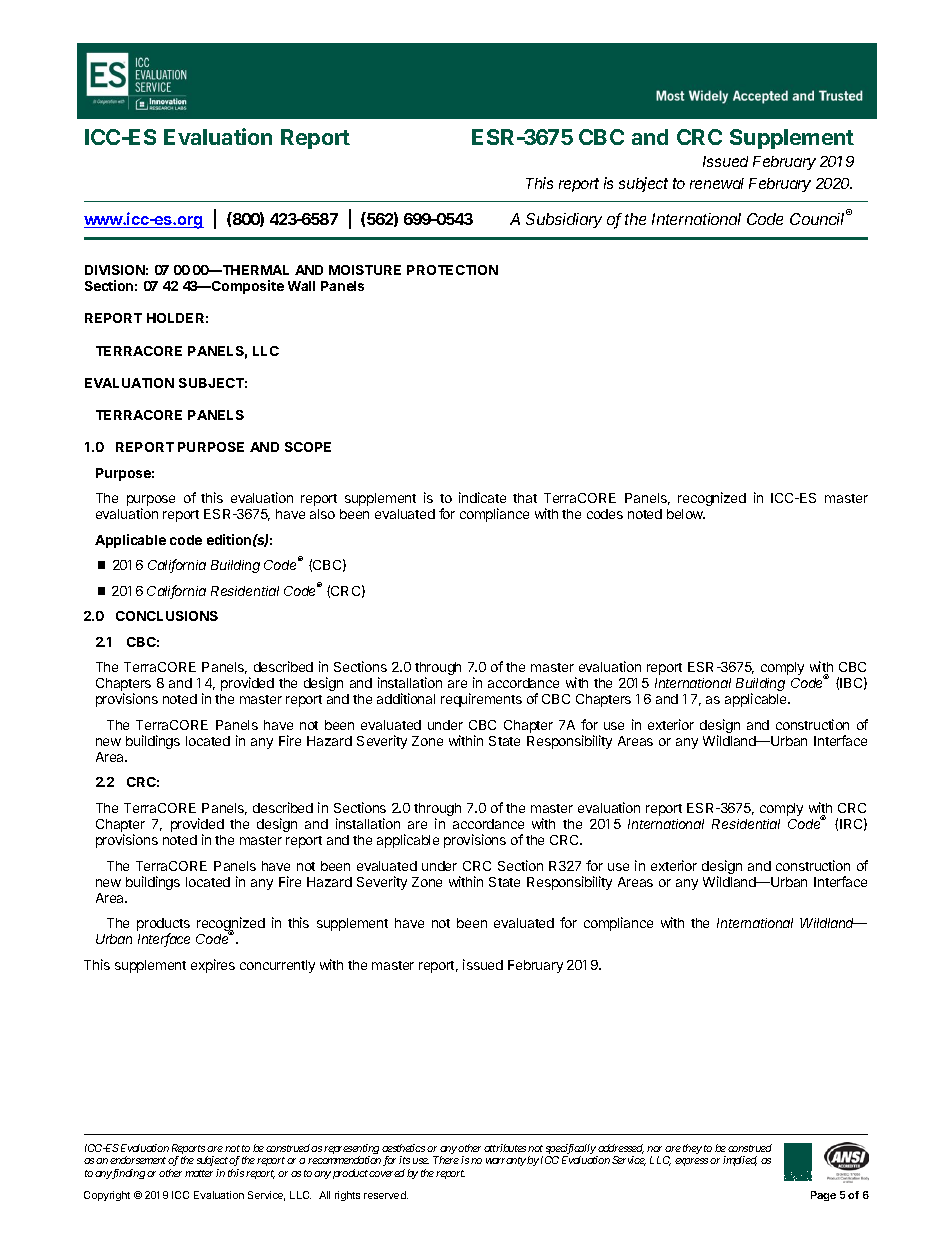 This image has height=1233, width=952. Describe the element at coordinates (199, 1173) in the image. I see `matter` at that location.
